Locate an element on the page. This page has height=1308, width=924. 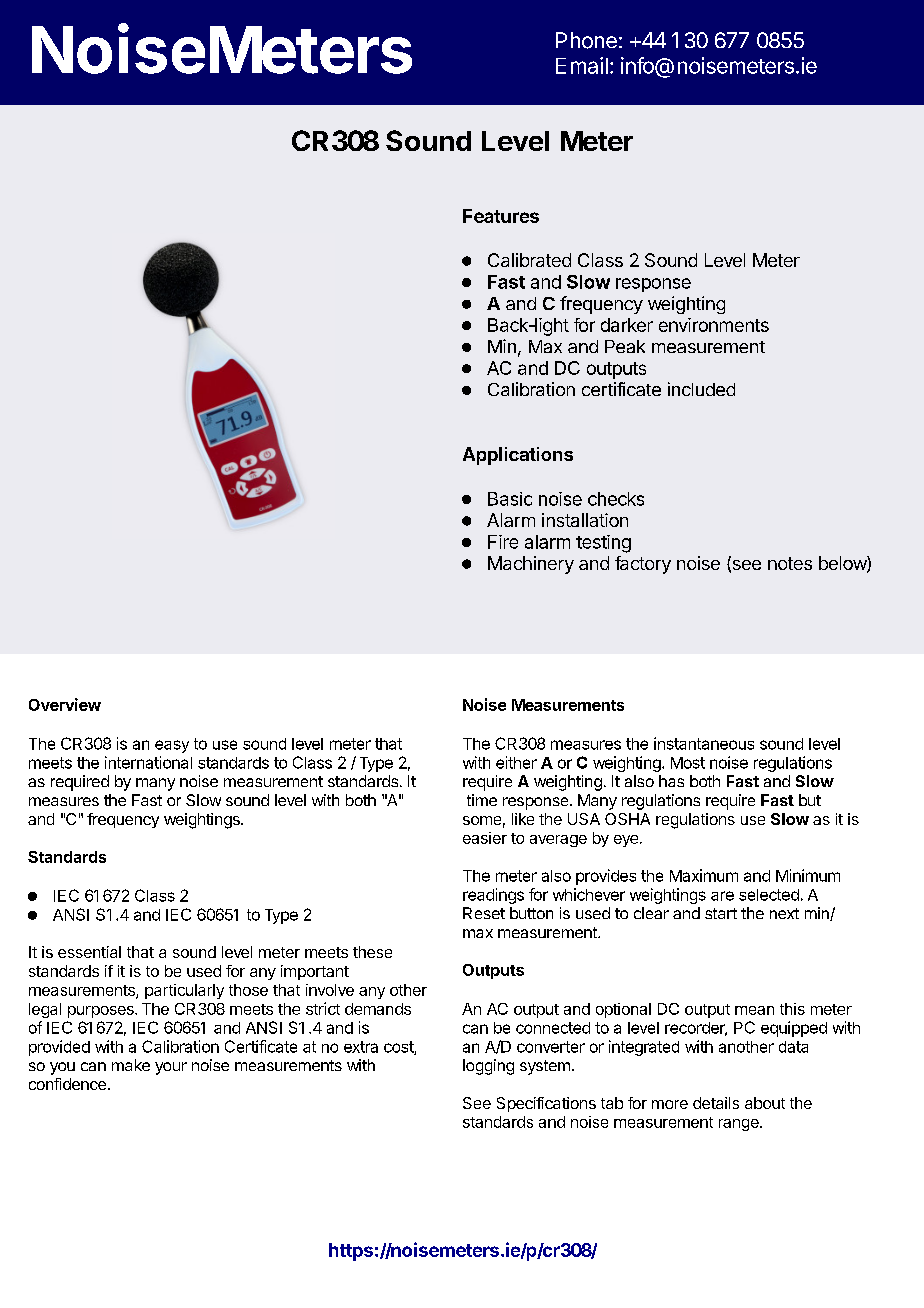
cost is located at coordinates (399, 1048).
